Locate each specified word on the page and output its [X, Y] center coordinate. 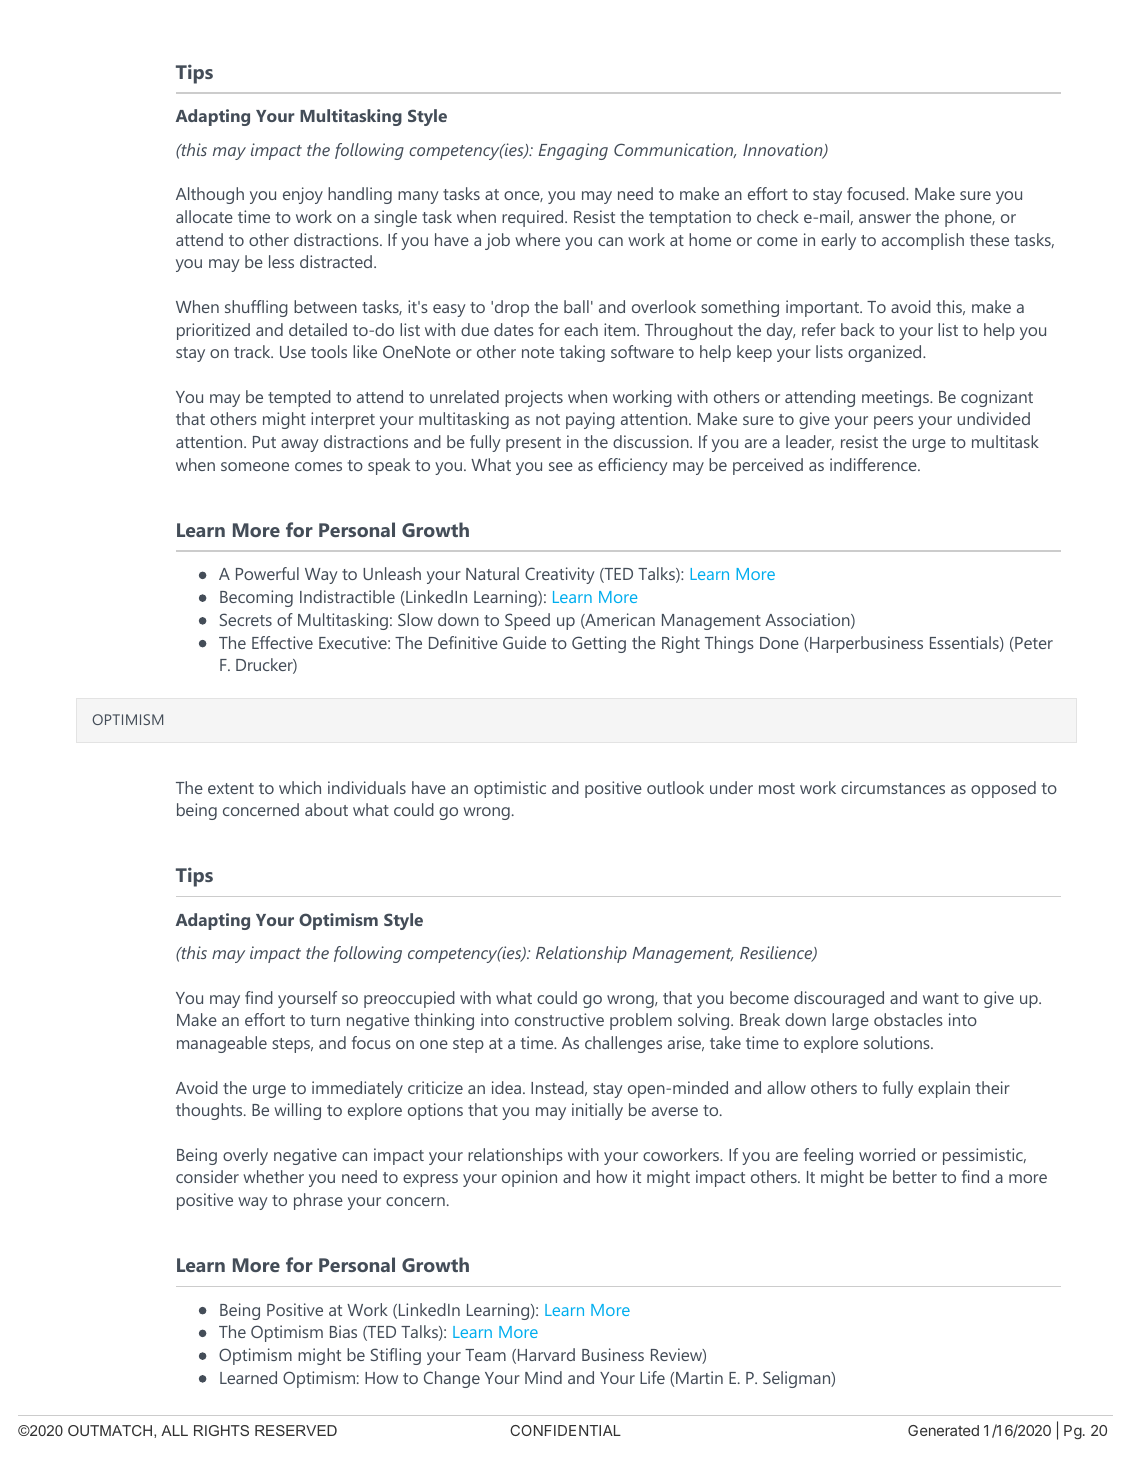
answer [885, 218]
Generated [943, 1430]
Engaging [573, 151]
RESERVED [296, 1430]
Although [210, 195]
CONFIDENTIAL [565, 1430]
